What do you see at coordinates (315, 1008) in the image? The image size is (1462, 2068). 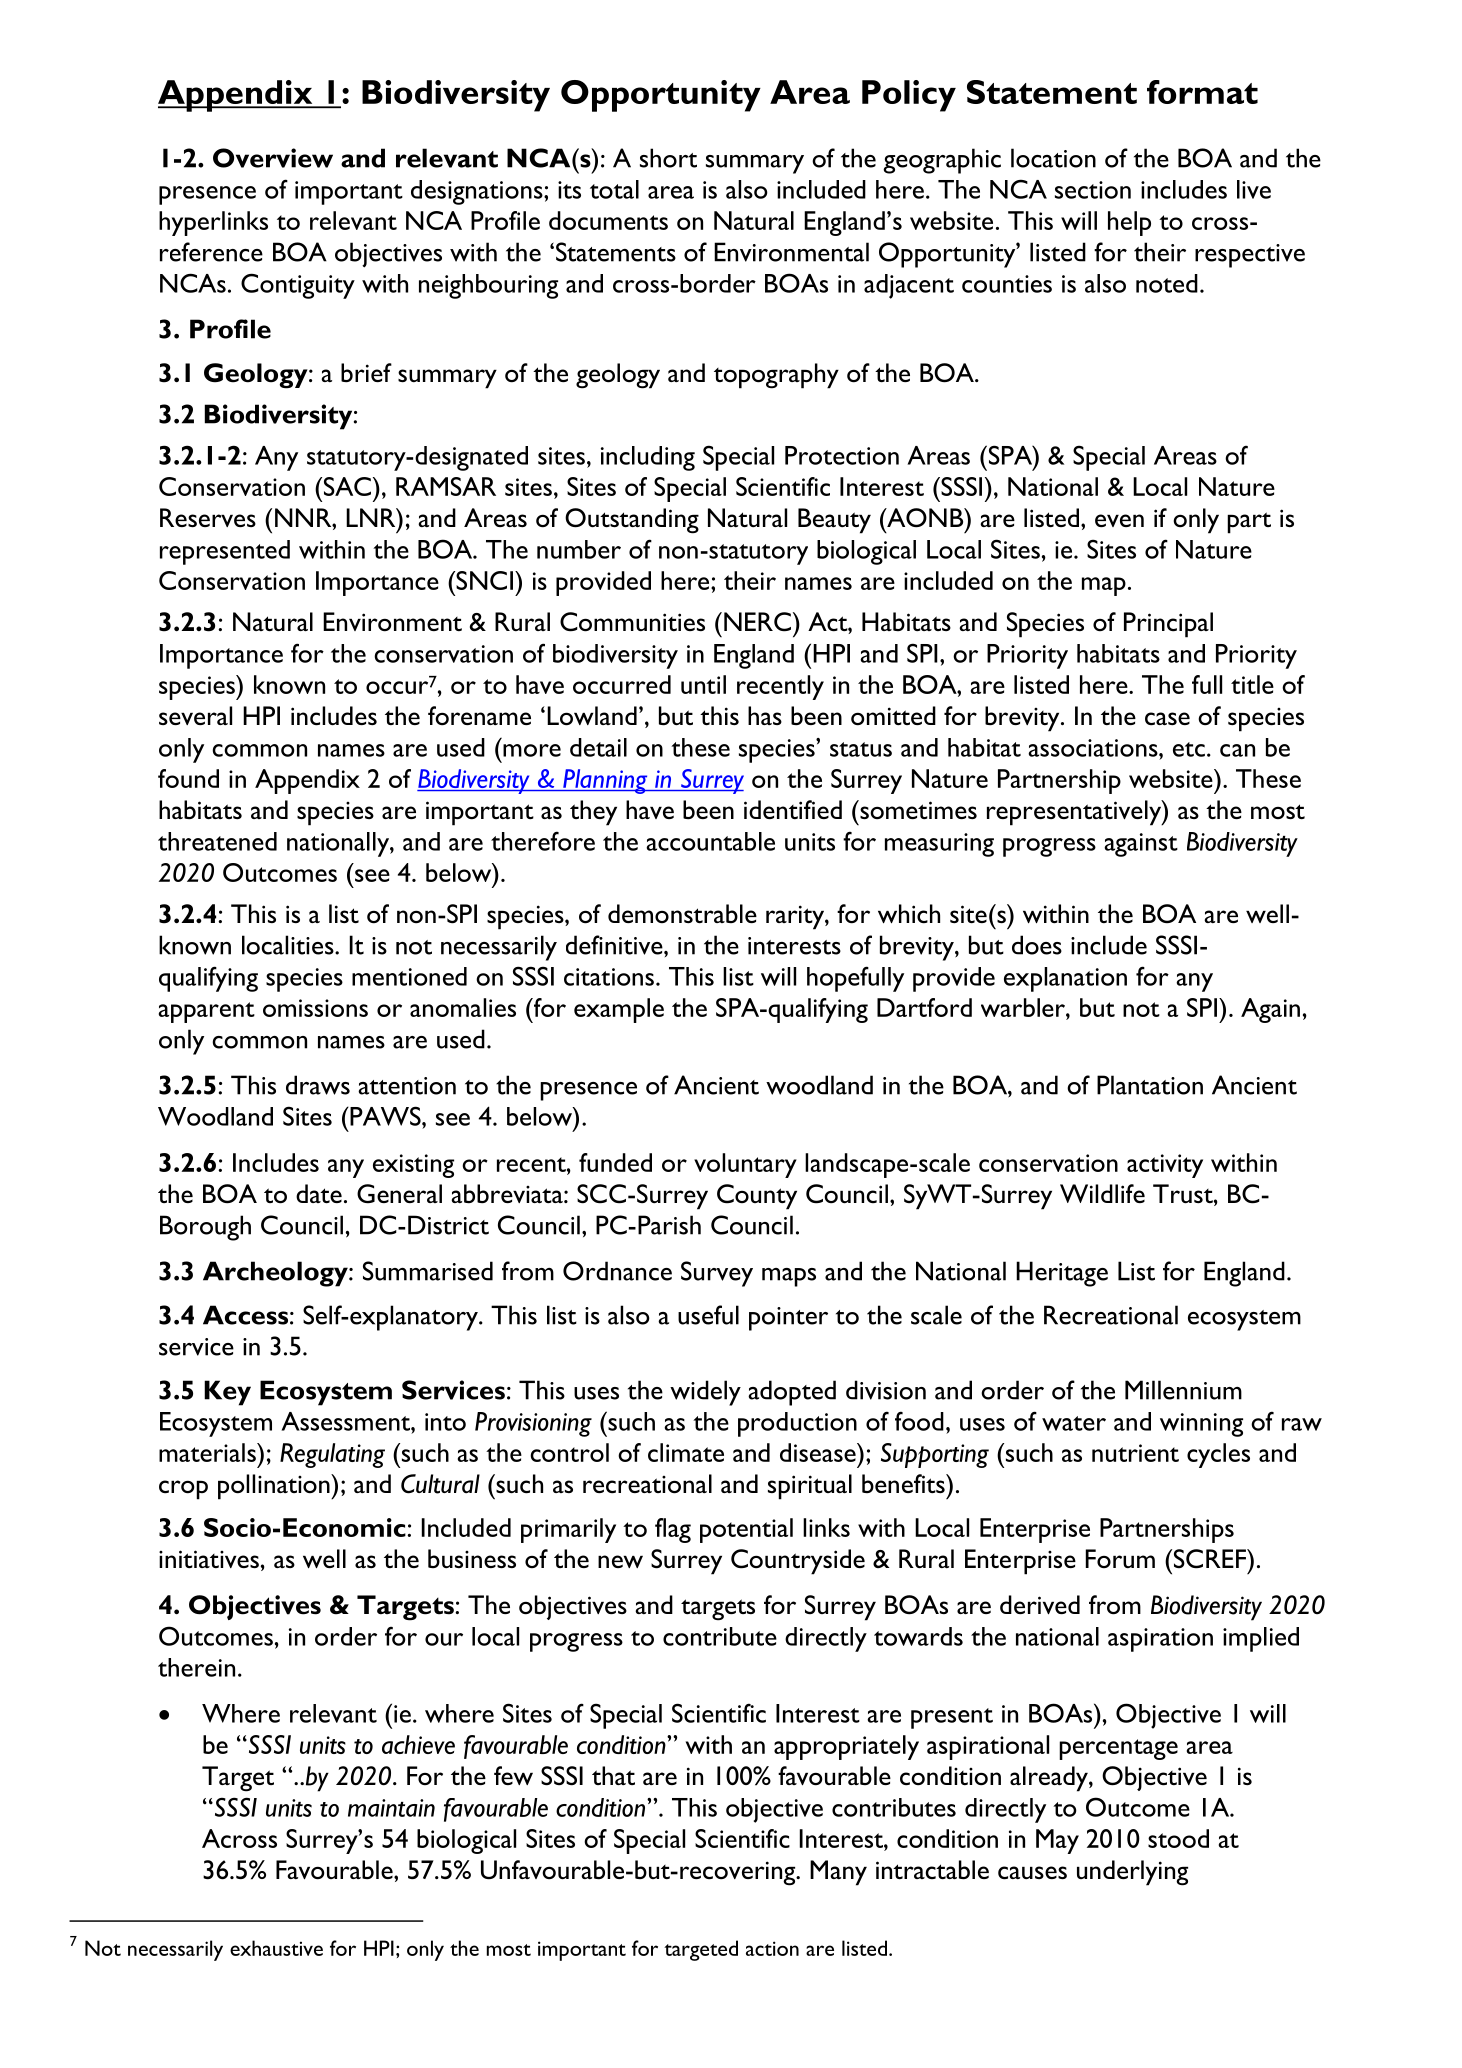 I see `omissions` at bounding box center [315, 1008].
